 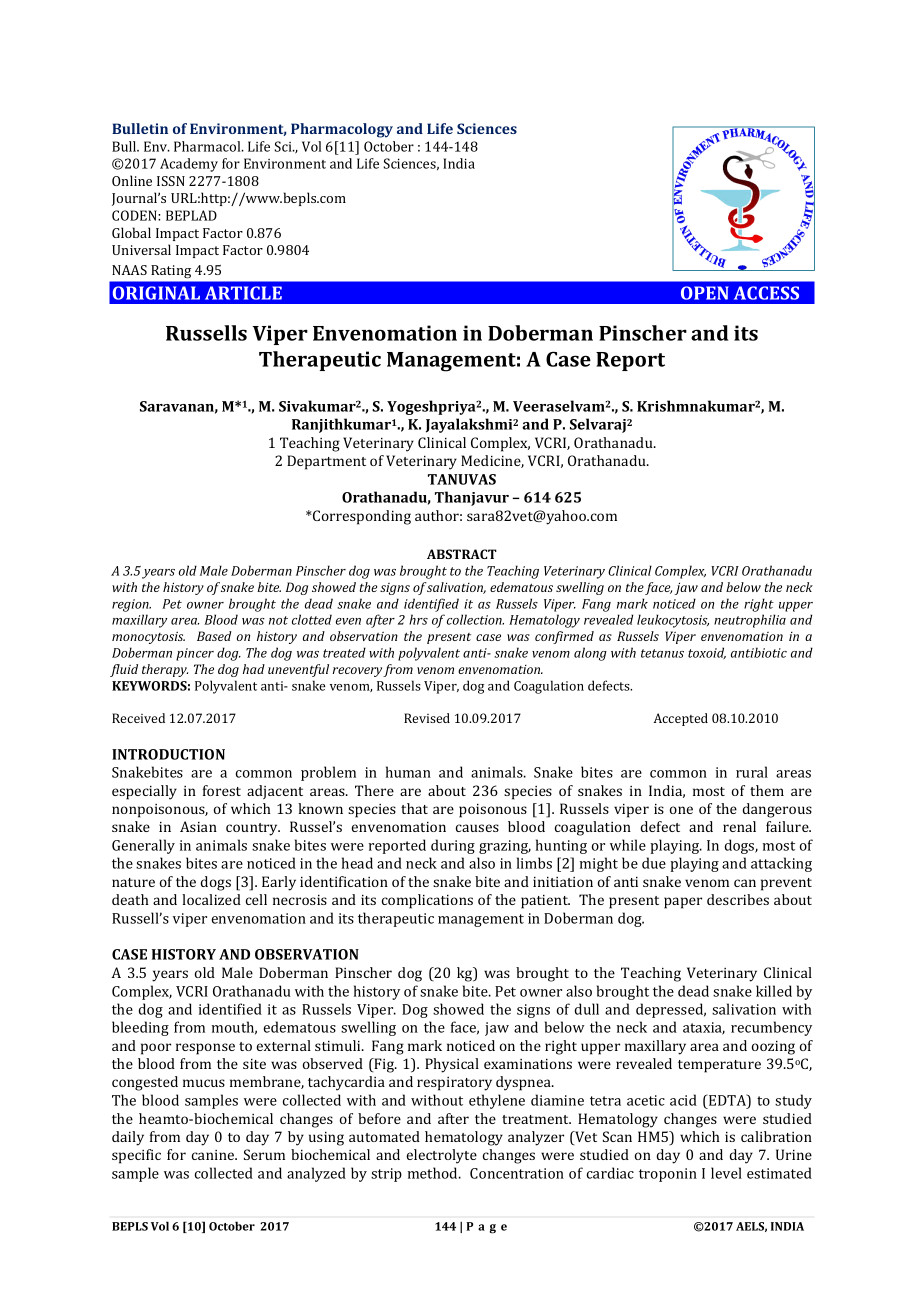 I want to click on OPEN, so click(x=705, y=293).
